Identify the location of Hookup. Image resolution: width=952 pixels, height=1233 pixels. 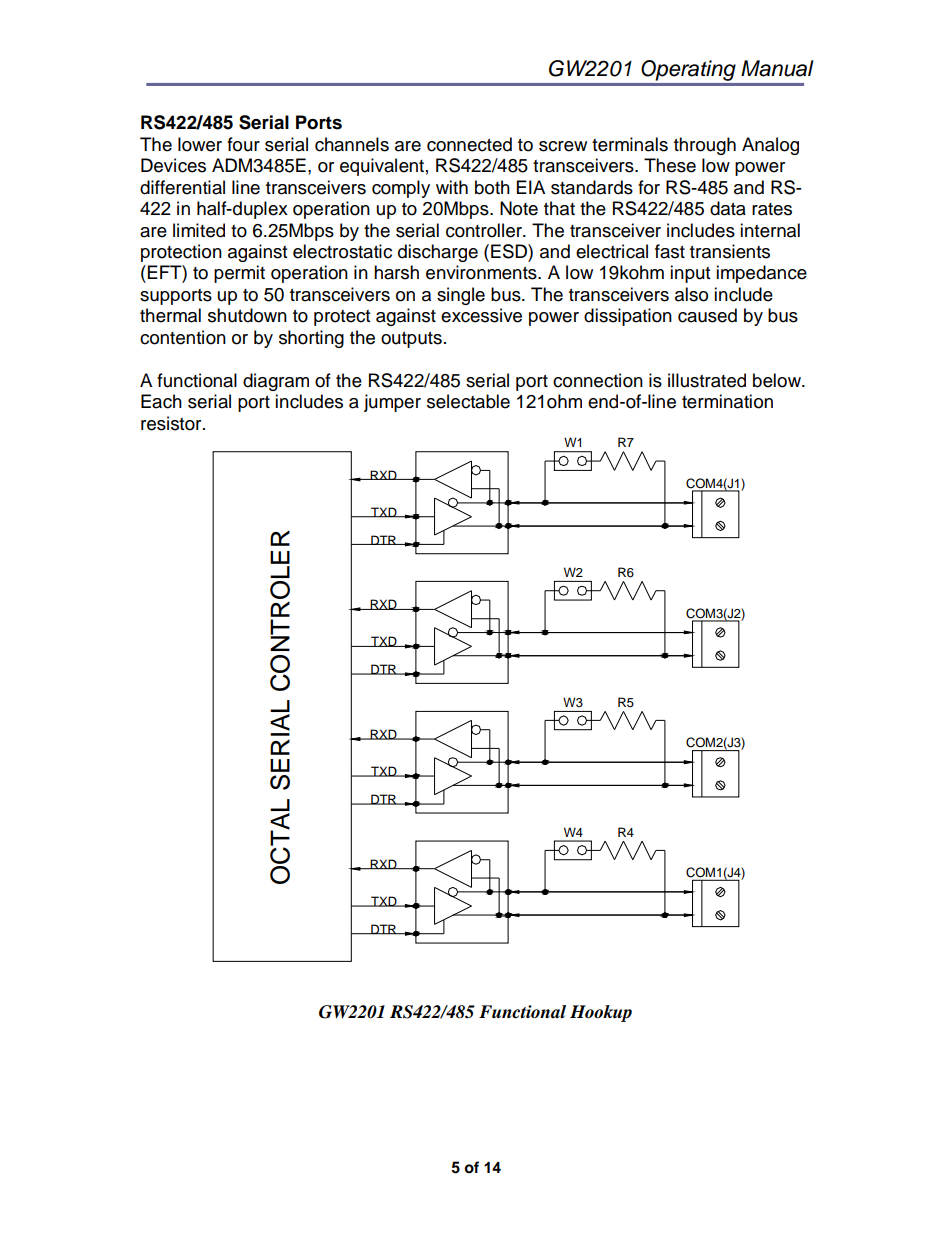
(601, 1013).
